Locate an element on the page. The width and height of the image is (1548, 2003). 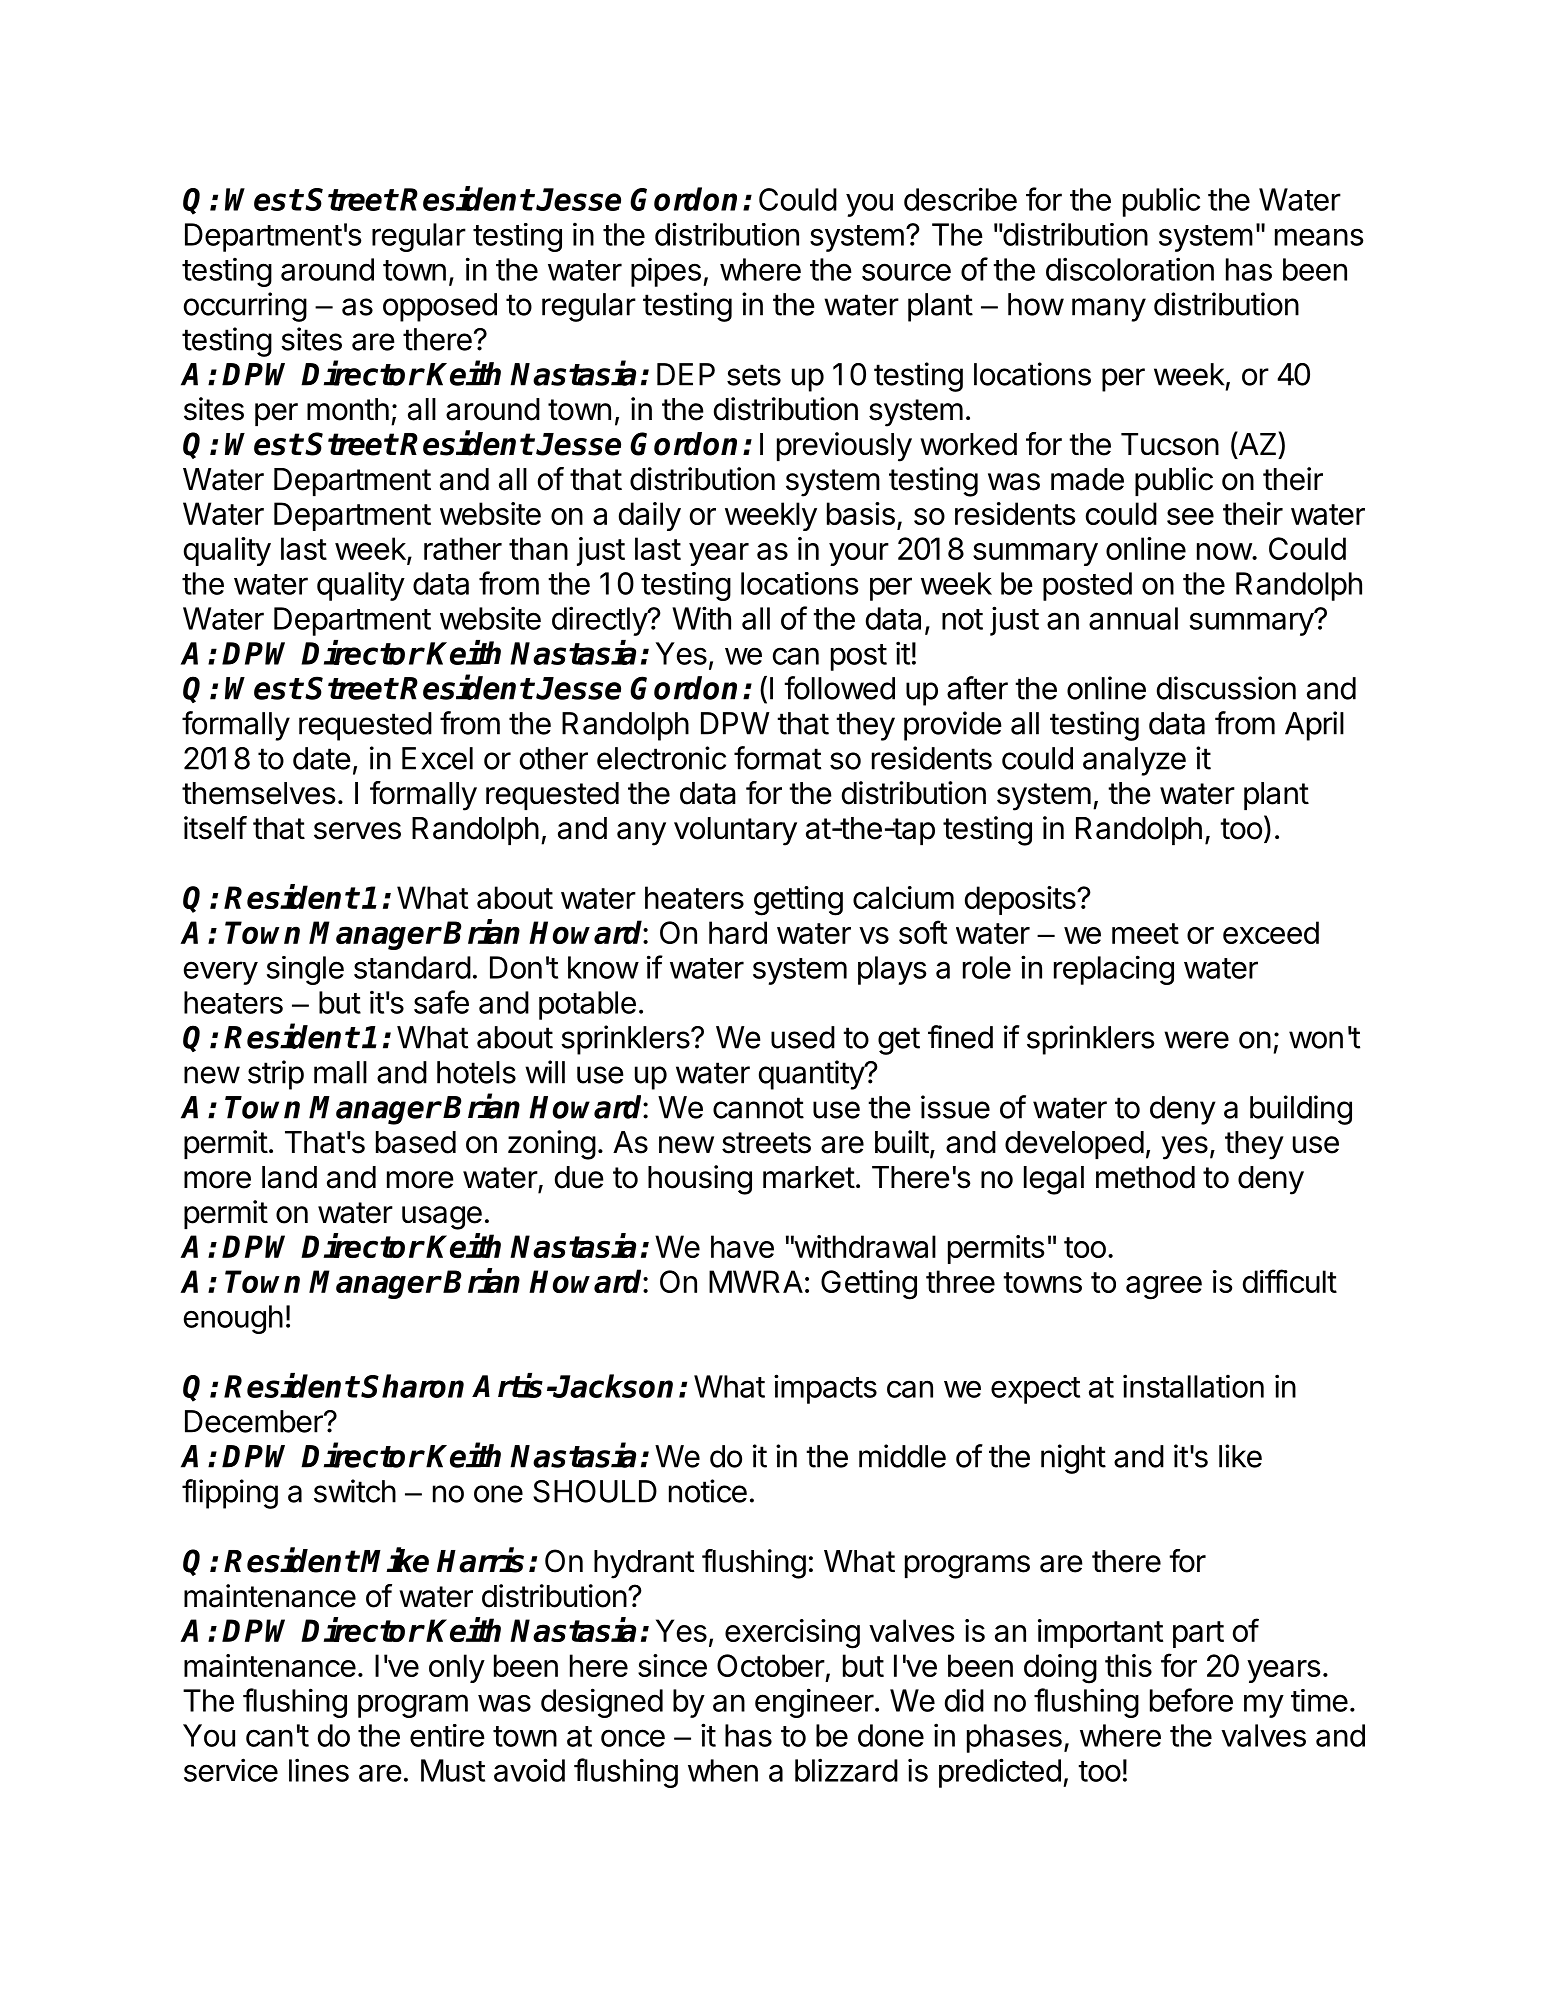
have is located at coordinates (742, 1246).
